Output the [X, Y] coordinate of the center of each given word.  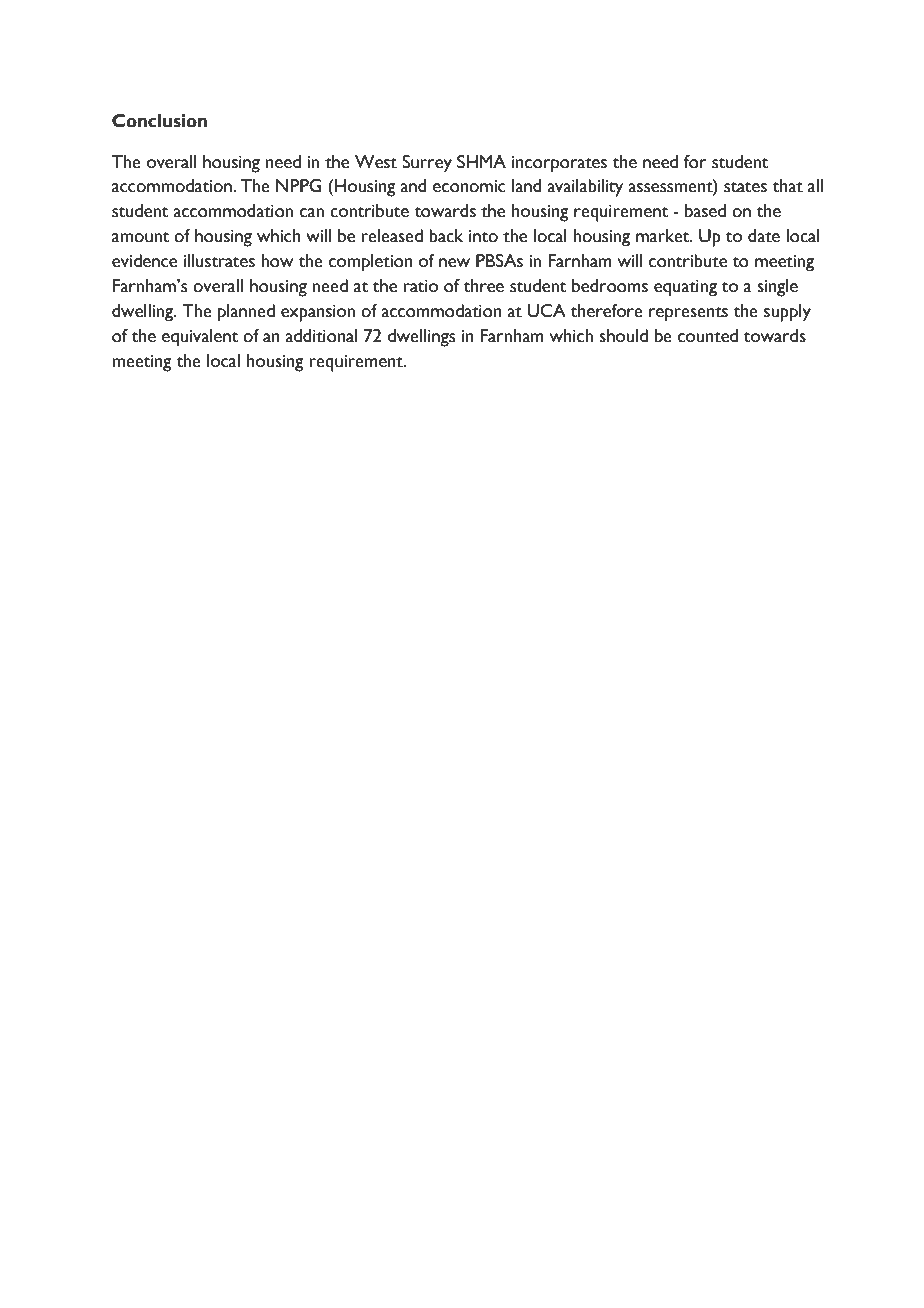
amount [141, 237]
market [664, 236]
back [446, 236]
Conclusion [159, 121]
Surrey [427, 164]
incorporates [559, 164]
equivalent [200, 338]
